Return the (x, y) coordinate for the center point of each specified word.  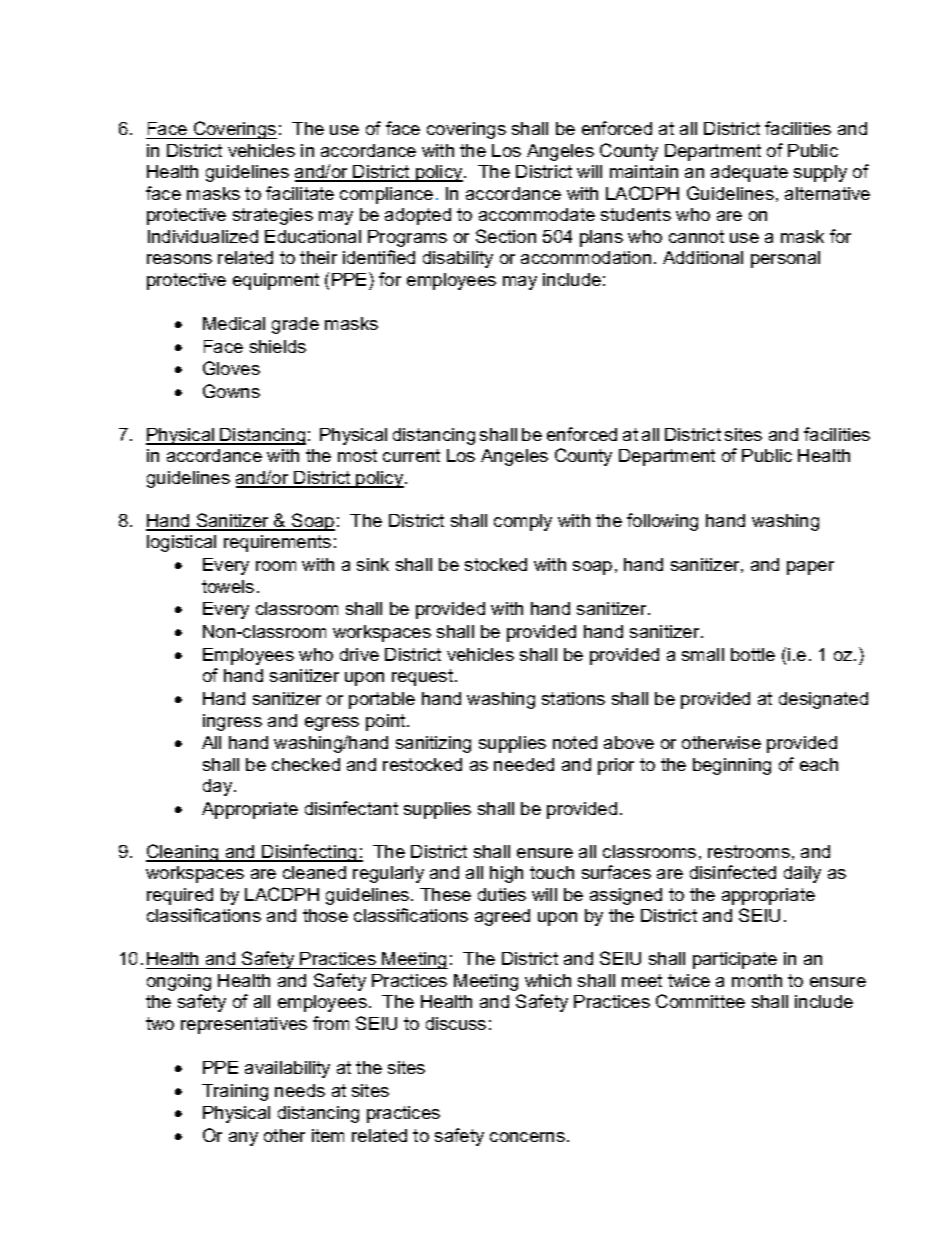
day (219, 787)
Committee (700, 1001)
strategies (273, 216)
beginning (732, 766)
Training (235, 1092)
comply (523, 522)
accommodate (537, 214)
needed (524, 764)
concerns (527, 1137)
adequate (749, 173)
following (662, 522)
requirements (277, 543)
